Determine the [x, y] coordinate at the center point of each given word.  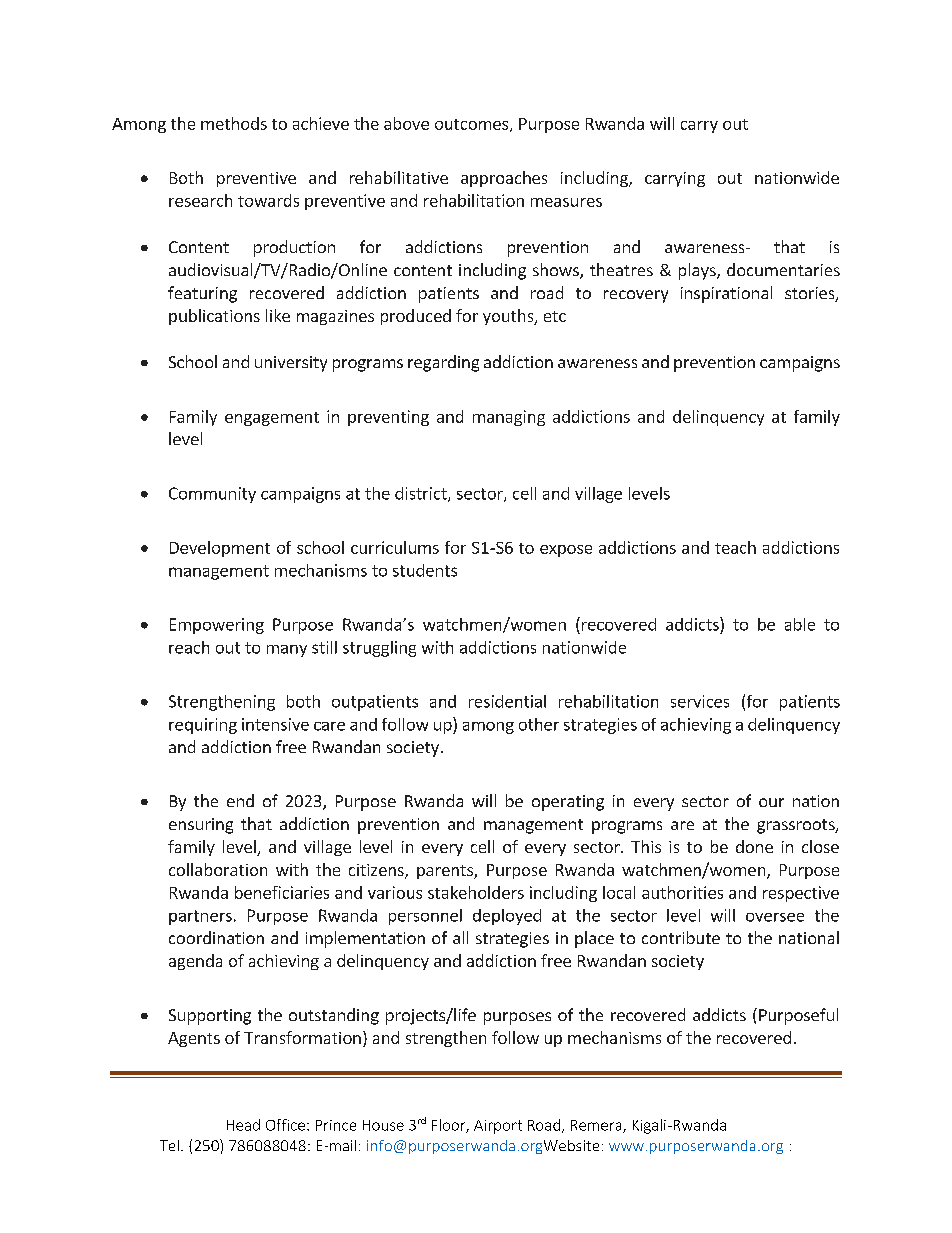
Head [243, 1125]
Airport [498, 1127]
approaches [504, 179]
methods [234, 123]
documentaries [783, 269]
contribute [681, 937]
